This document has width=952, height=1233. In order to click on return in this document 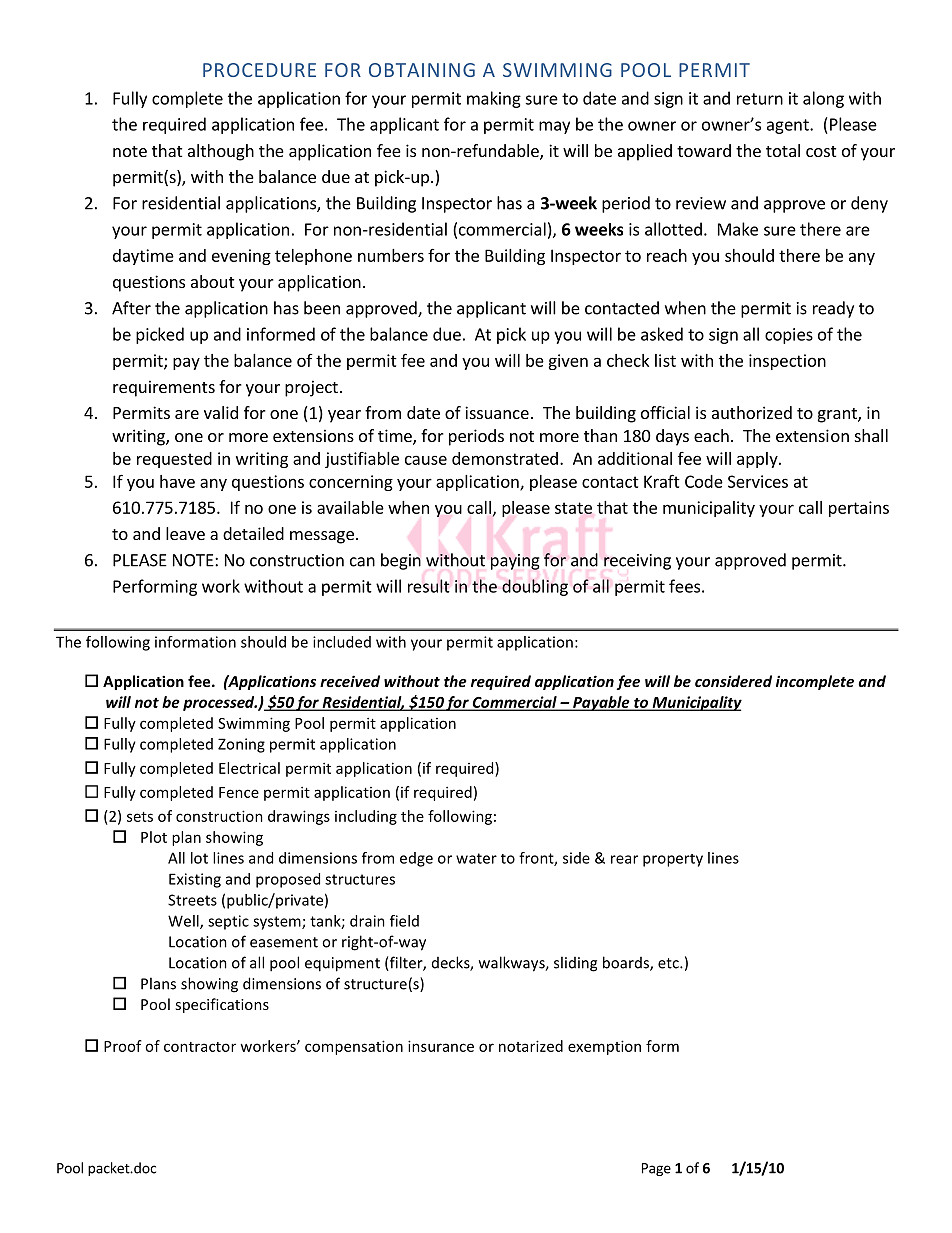, I will do `click(760, 99)`.
